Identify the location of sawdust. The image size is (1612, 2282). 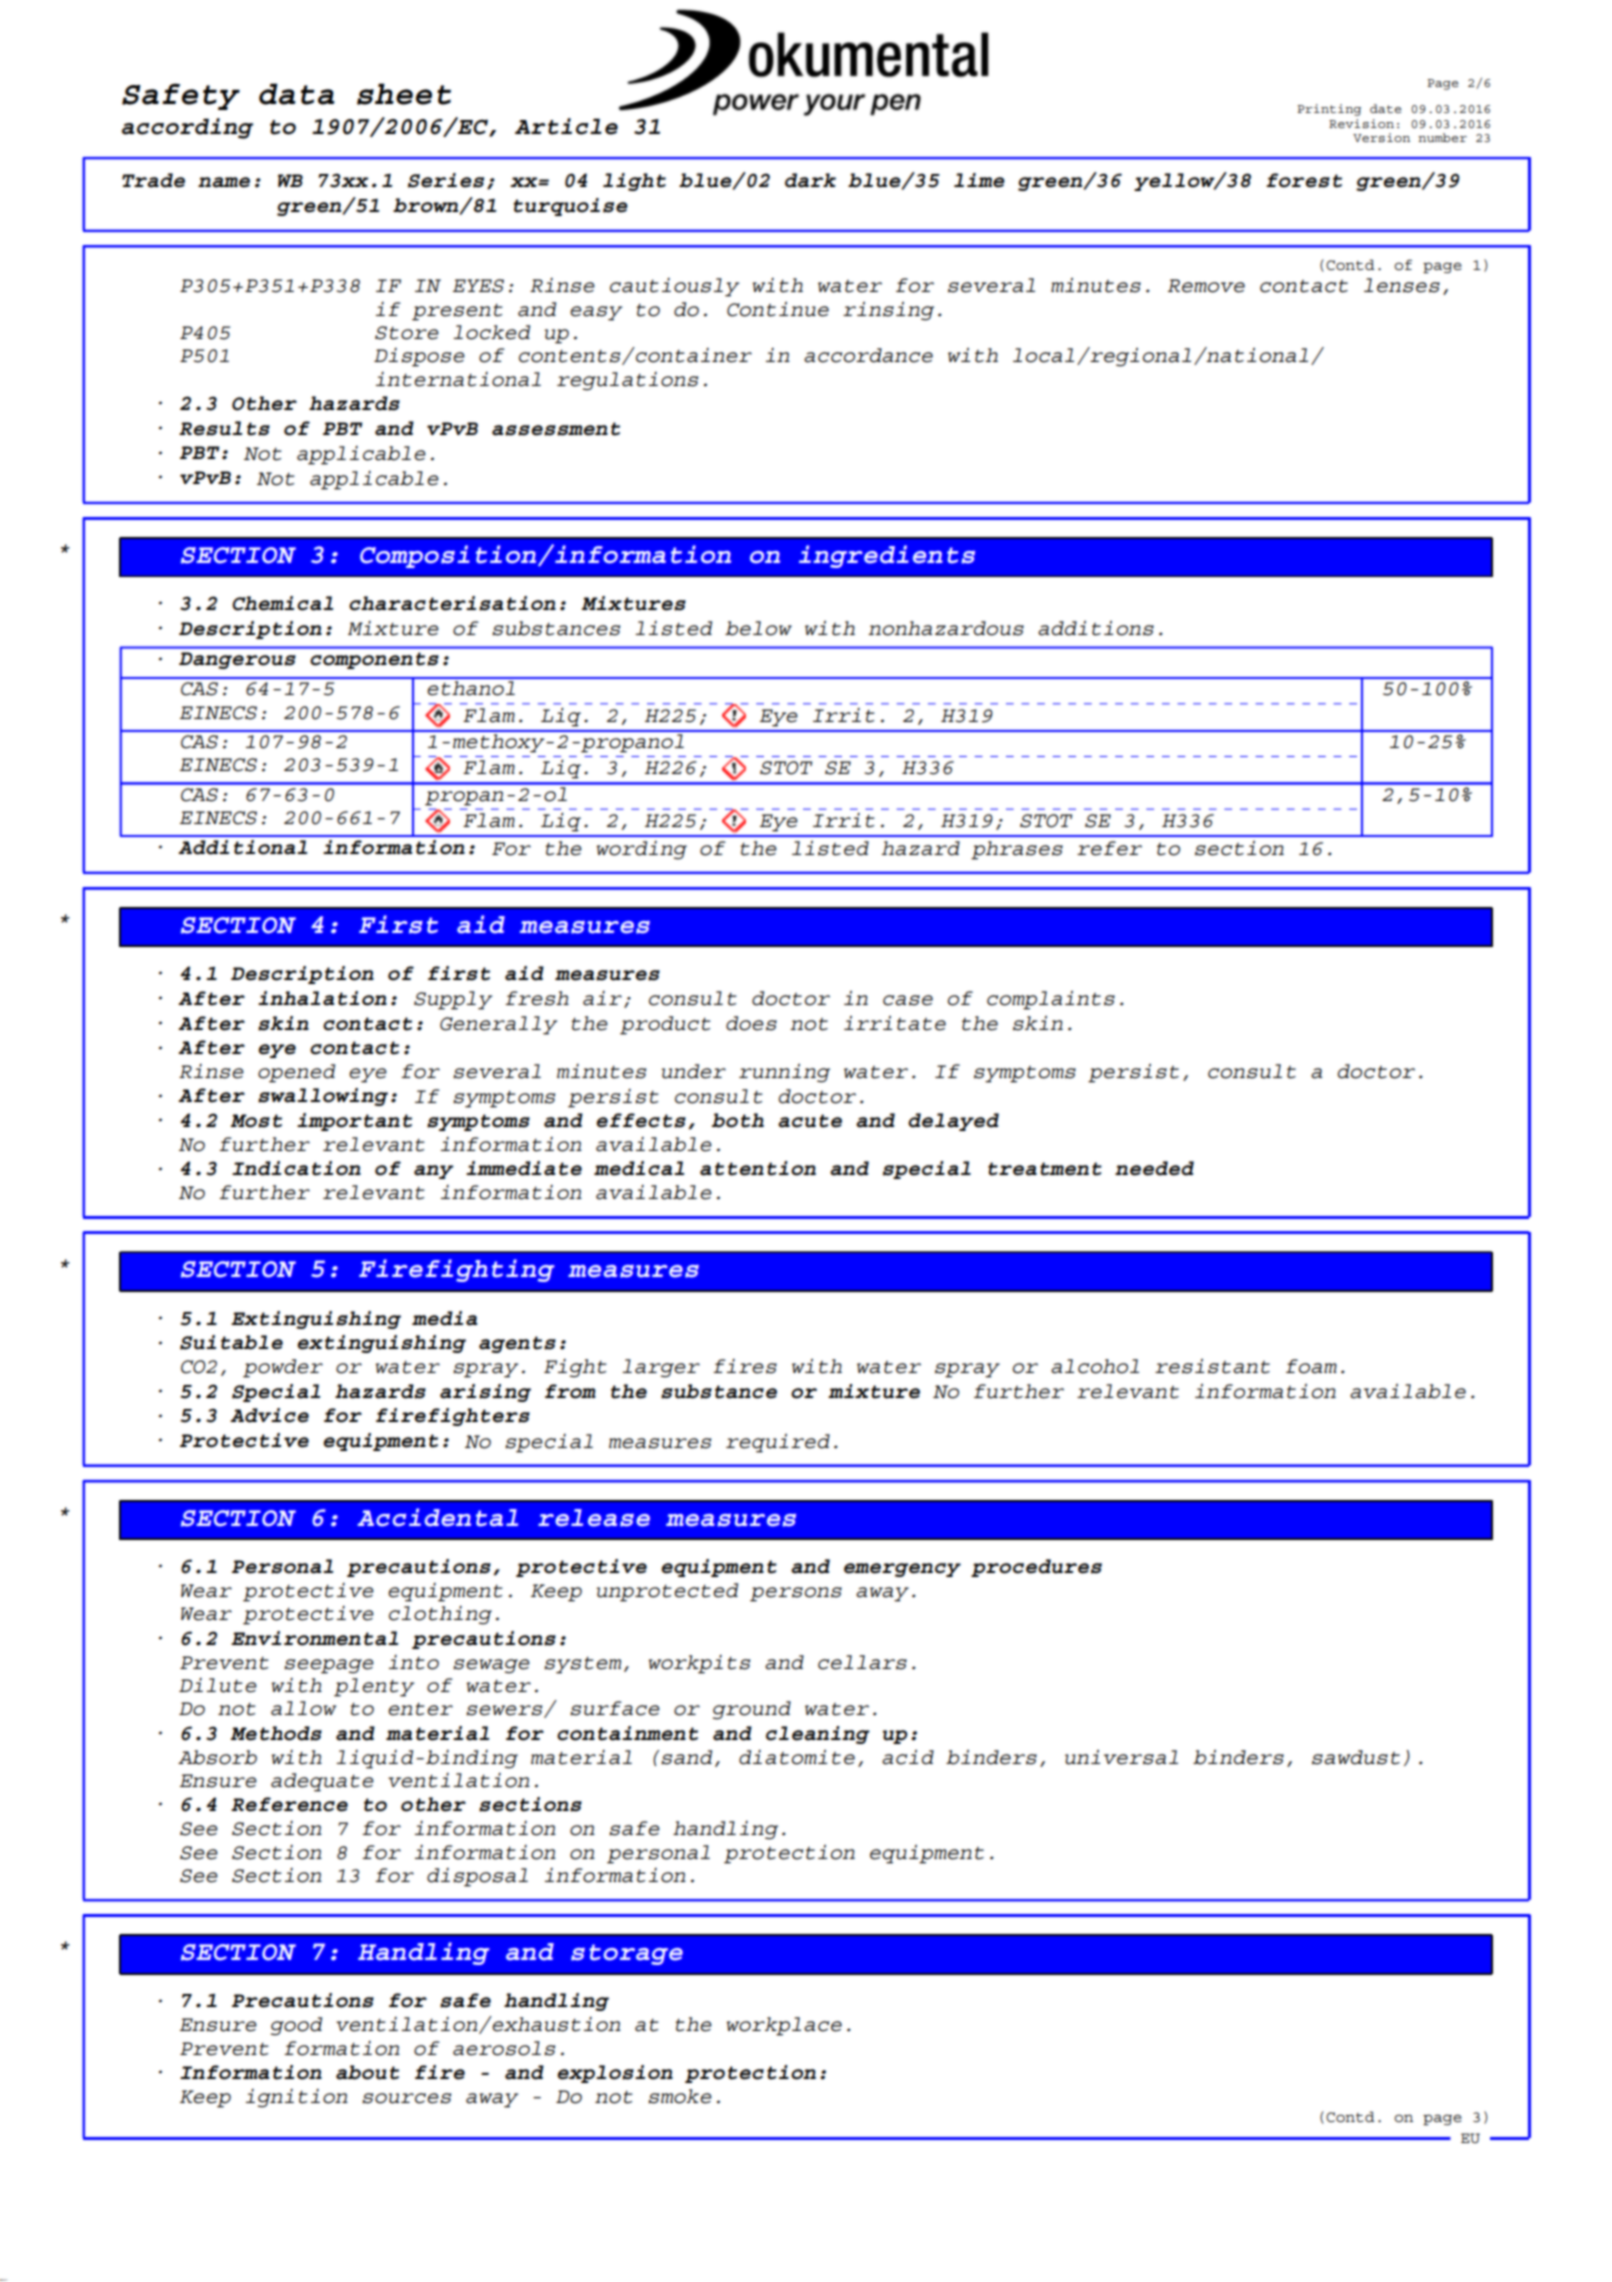
(1356, 1757).
